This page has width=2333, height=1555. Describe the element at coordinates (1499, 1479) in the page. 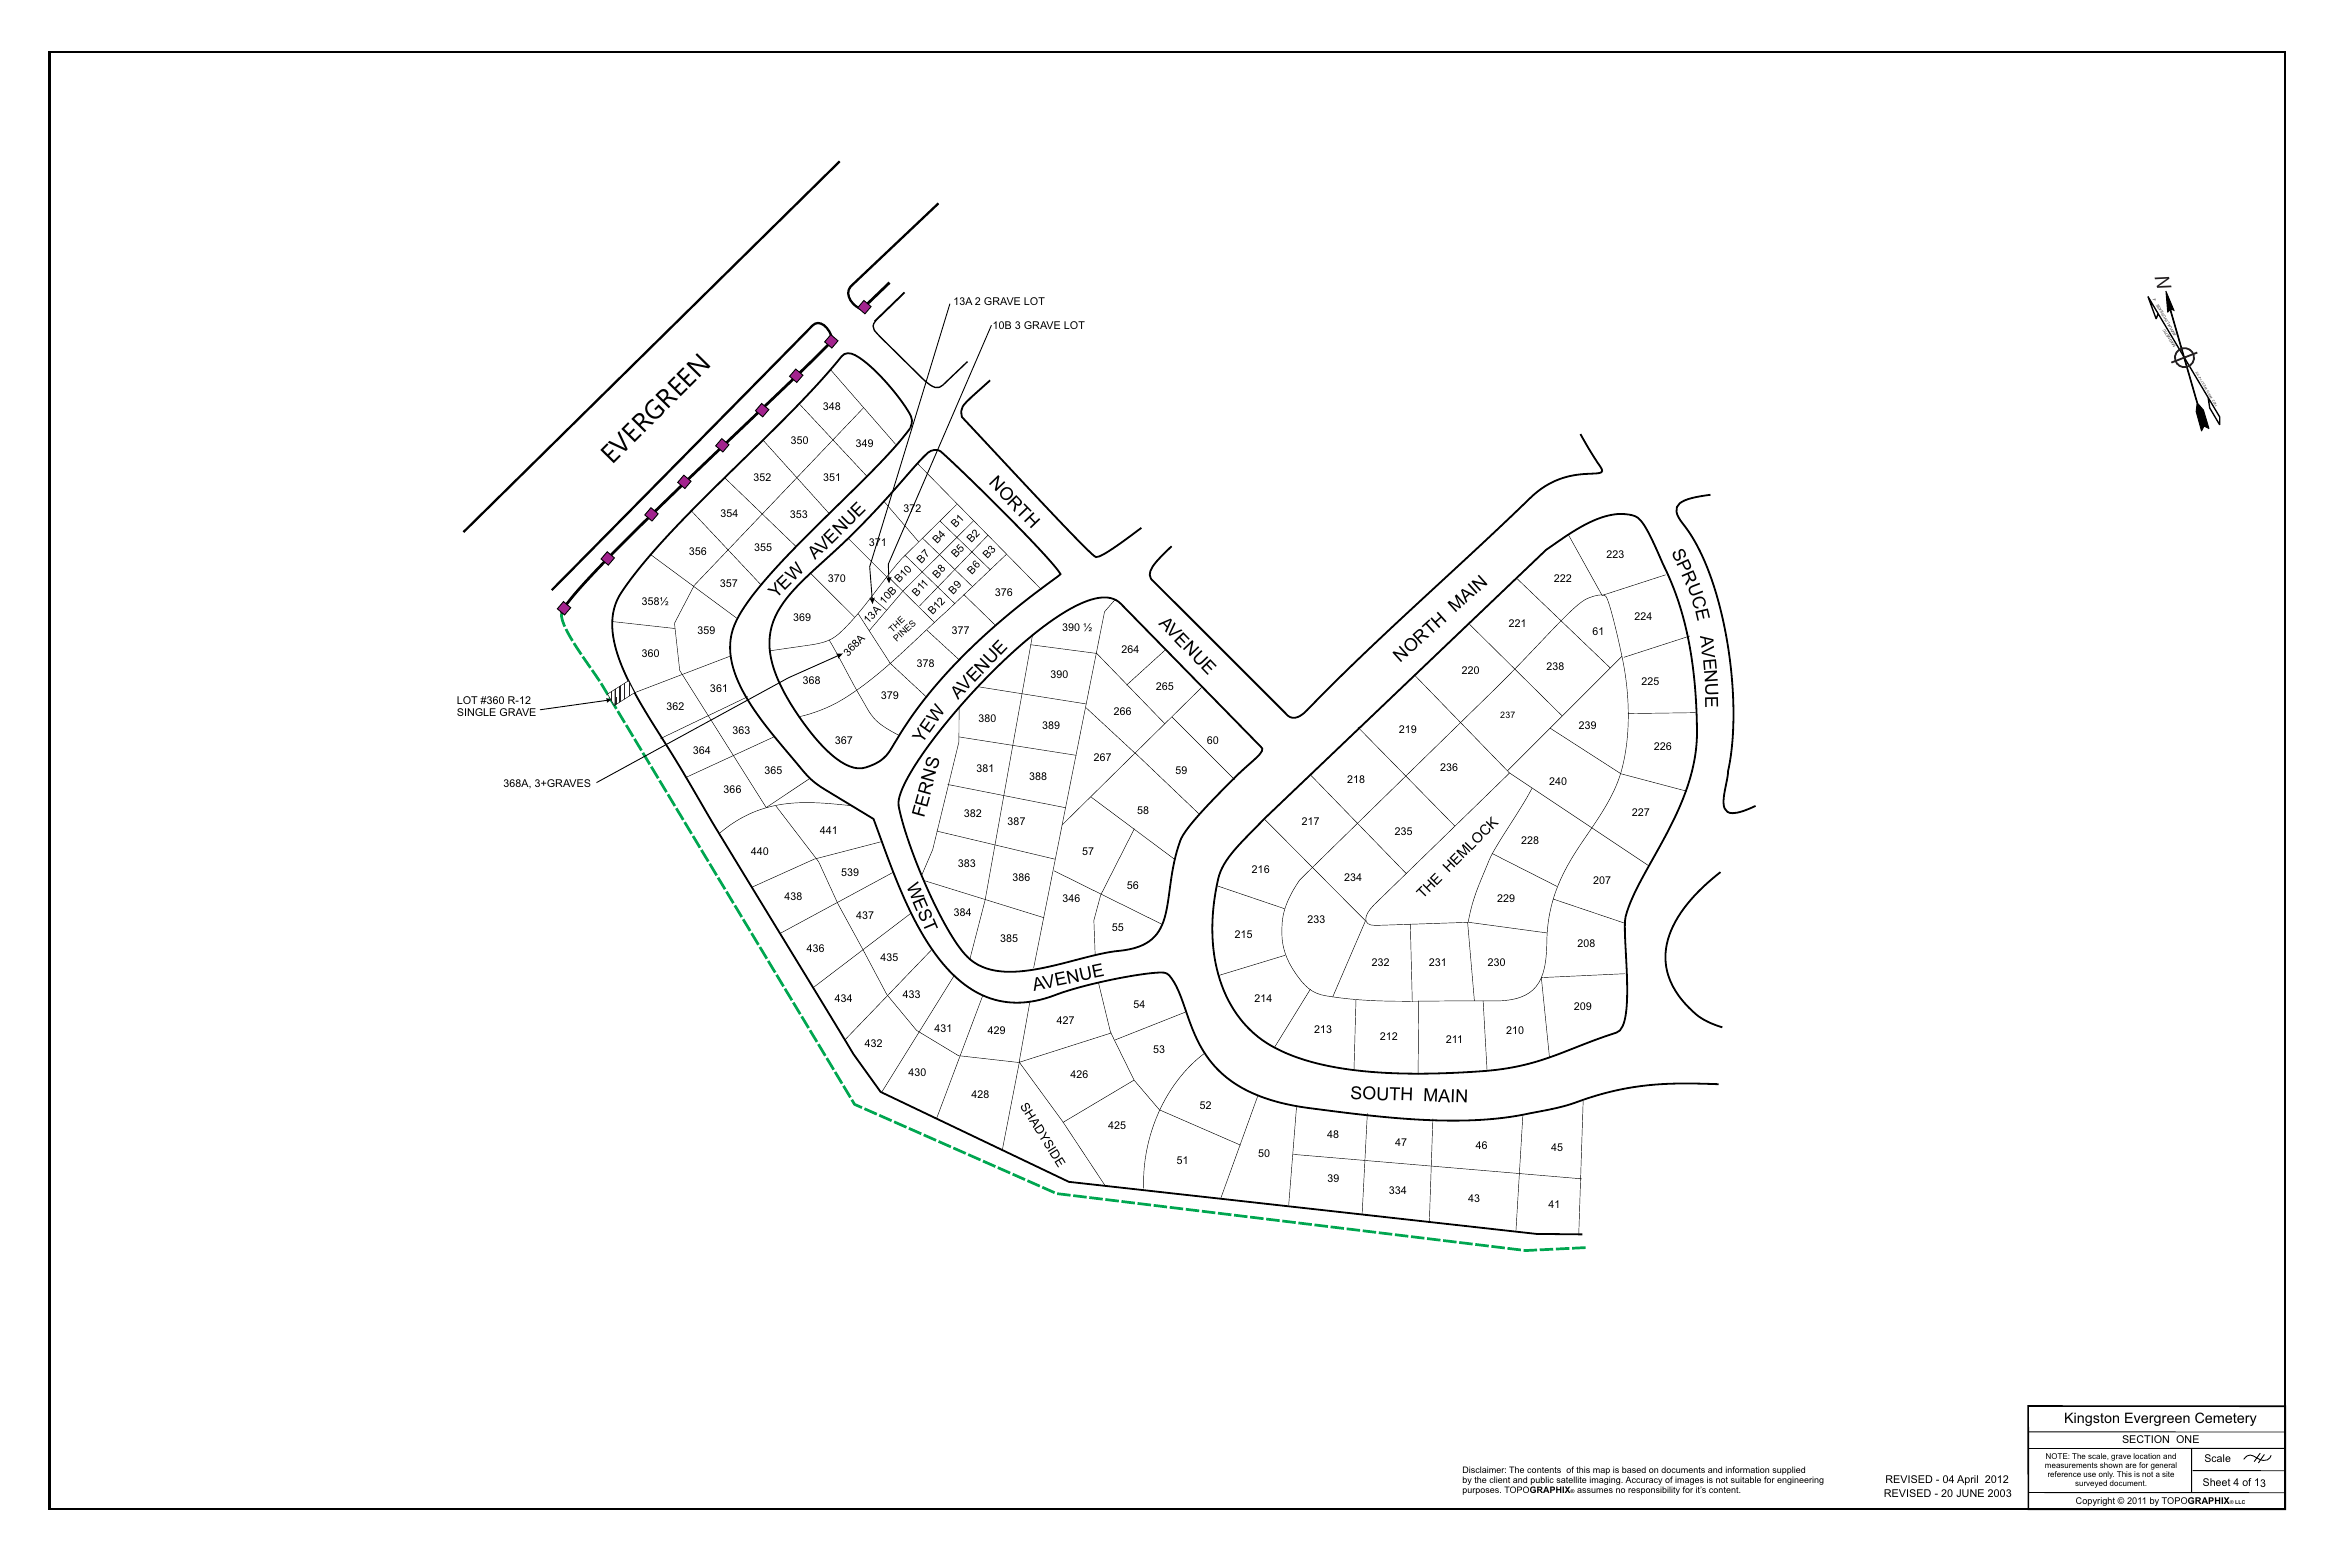

I see `client` at that location.
